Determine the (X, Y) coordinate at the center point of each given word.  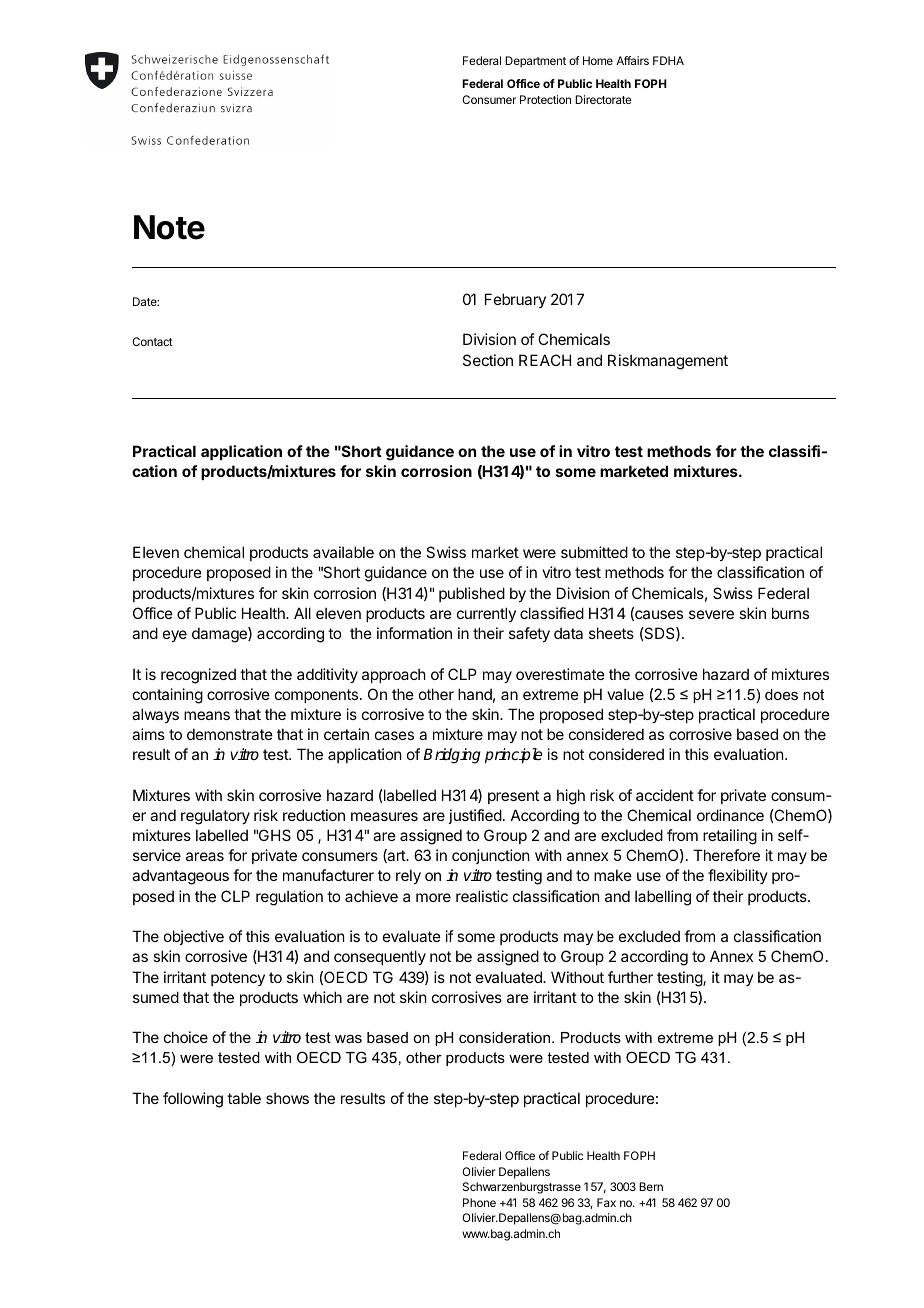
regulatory (215, 817)
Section (488, 360)
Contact (152, 341)
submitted (594, 552)
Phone (479, 1202)
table (244, 1098)
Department (535, 62)
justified (475, 816)
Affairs (632, 60)
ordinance (730, 815)
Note (169, 227)
